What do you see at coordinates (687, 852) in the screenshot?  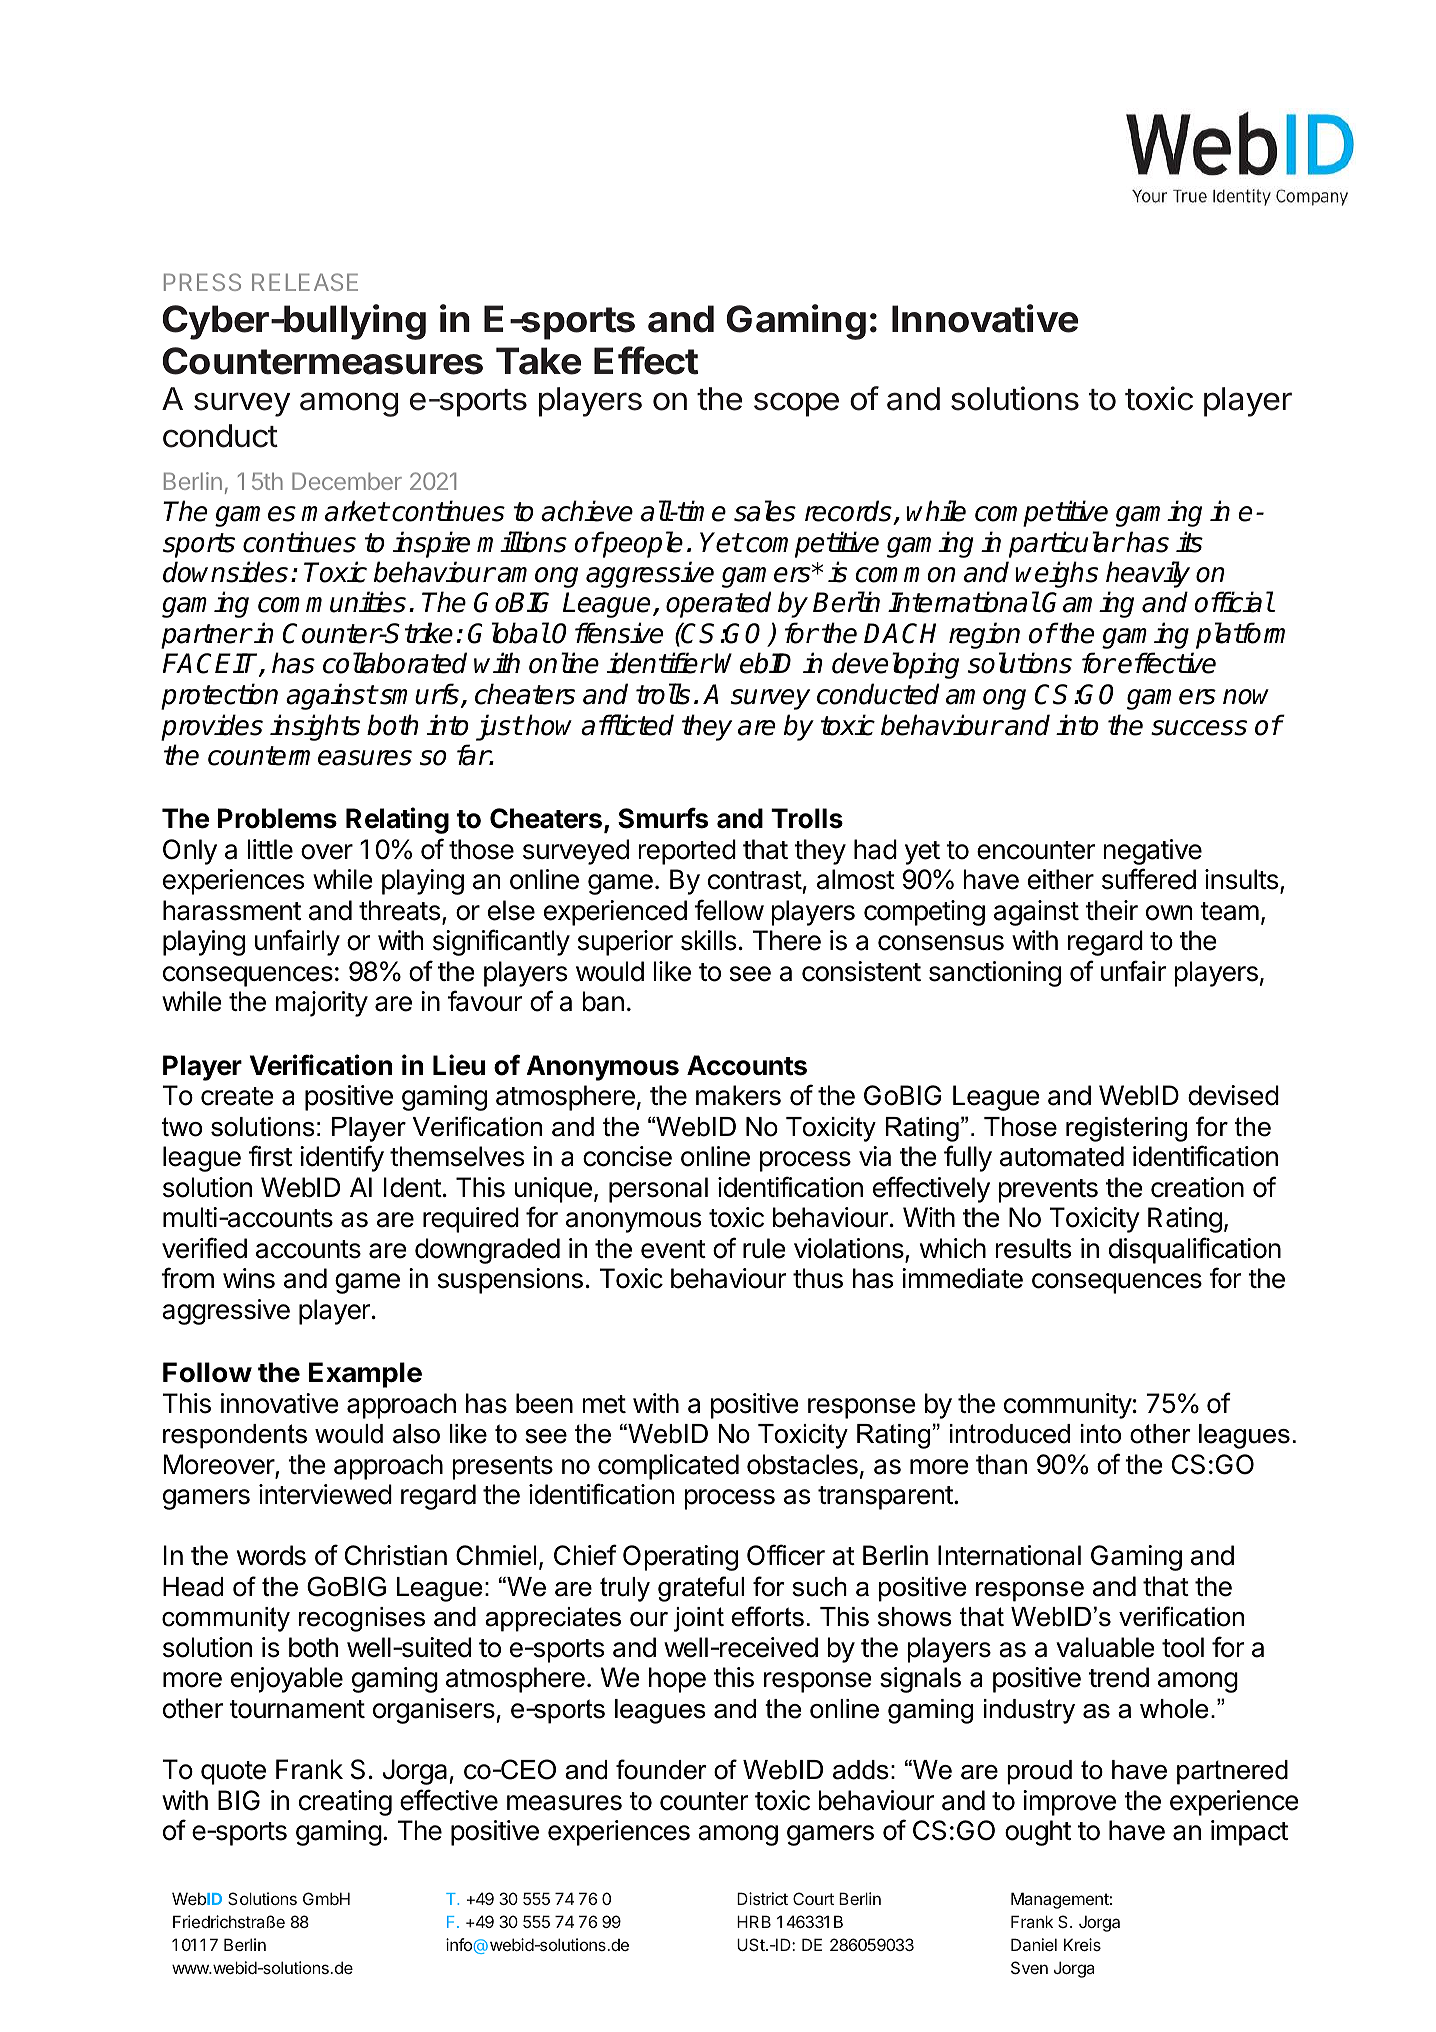 I see `reported` at bounding box center [687, 852].
